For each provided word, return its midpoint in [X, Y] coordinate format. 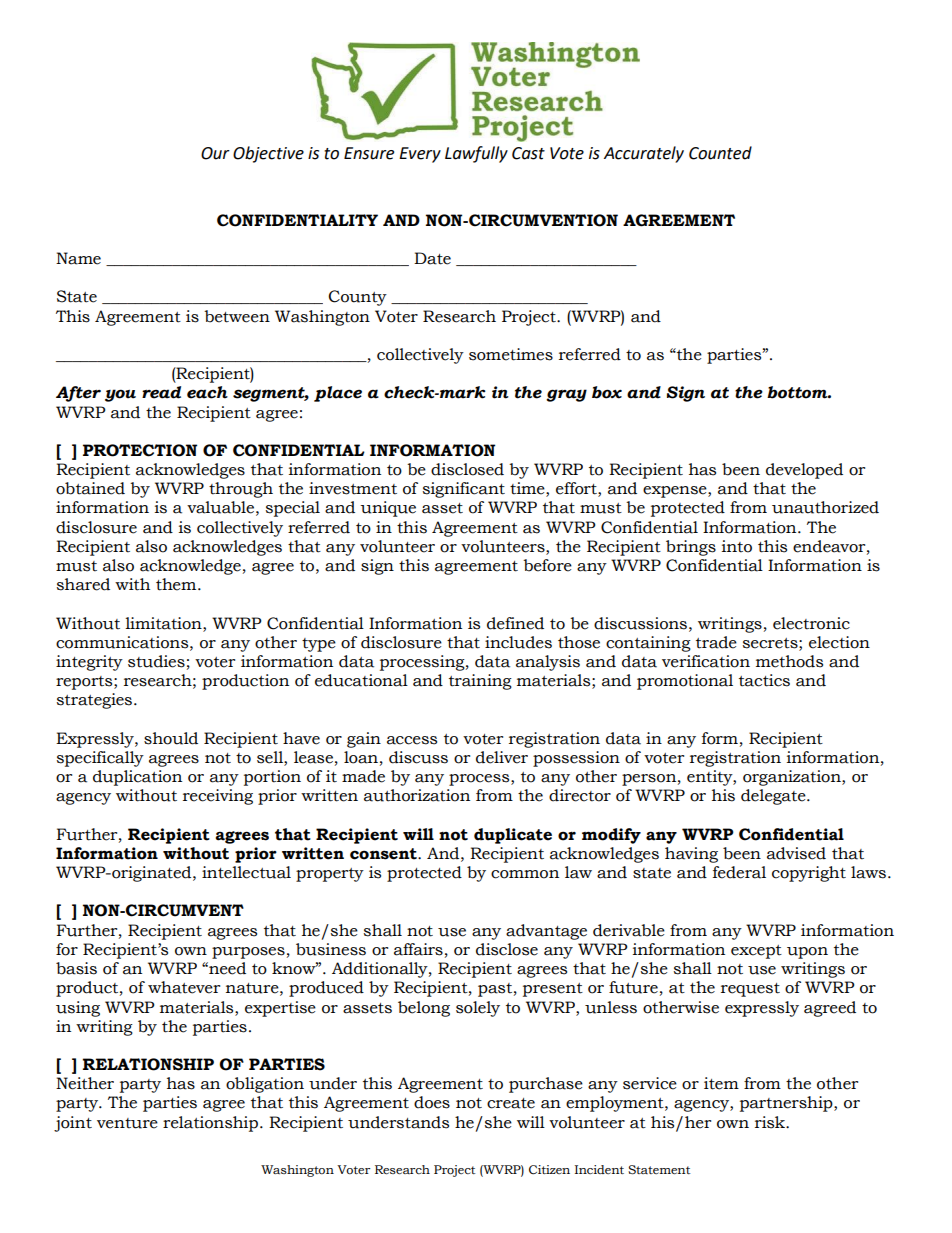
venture [127, 1123]
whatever [184, 987]
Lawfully [476, 154]
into [737, 546]
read [161, 392]
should [171, 738]
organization [793, 778]
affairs [418, 949]
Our [215, 153]
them [177, 584]
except [756, 952]
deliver [502, 757]
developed [804, 471]
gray [566, 395]
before [547, 565]
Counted [720, 153]
